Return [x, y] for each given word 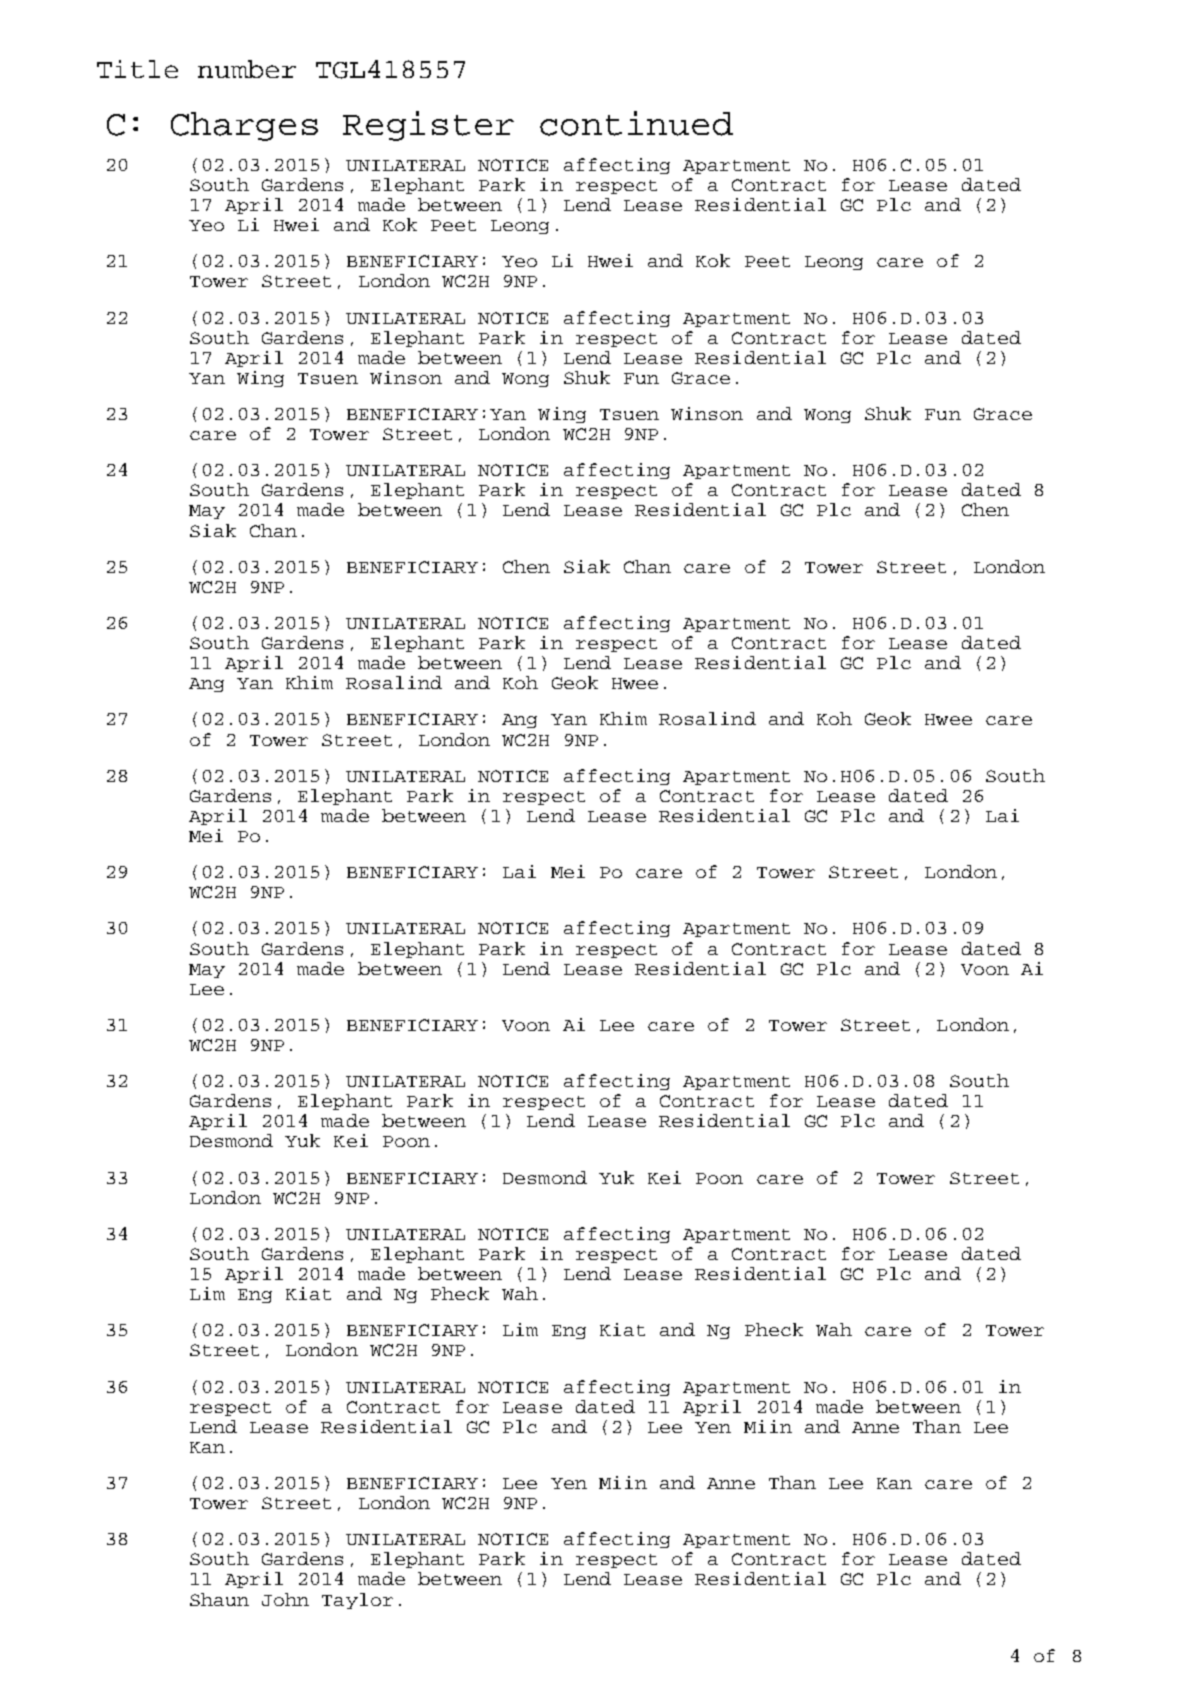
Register [428, 126]
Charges [244, 126]
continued [636, 123]
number [247, 69]
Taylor [357, 1601]
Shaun [219, 1599]
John [285, 1599]
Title [137, 69]
